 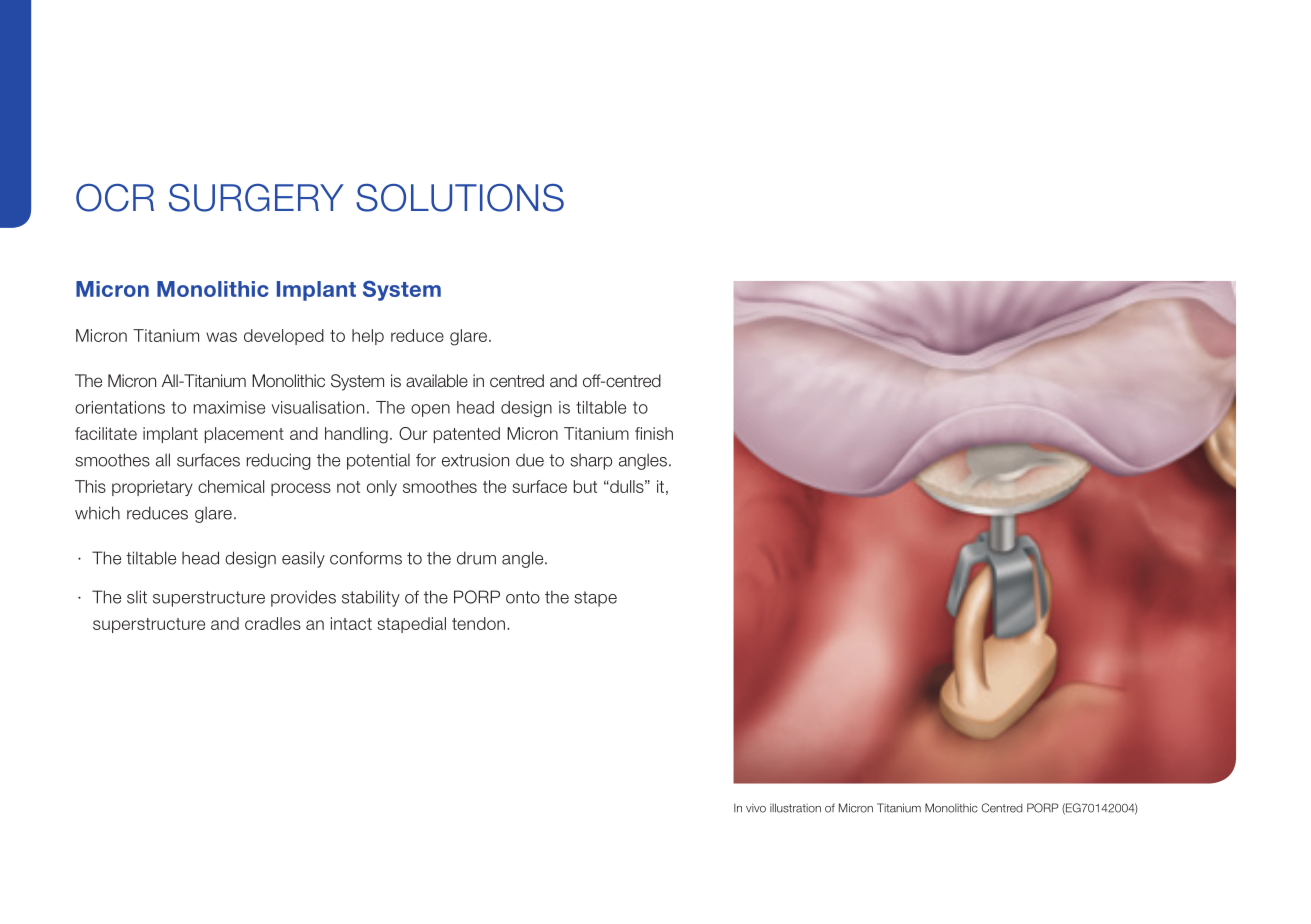 What do you see at coordinates (523, 597) in the screenshot?
I see `onto` at bounding box center [523, 597].
